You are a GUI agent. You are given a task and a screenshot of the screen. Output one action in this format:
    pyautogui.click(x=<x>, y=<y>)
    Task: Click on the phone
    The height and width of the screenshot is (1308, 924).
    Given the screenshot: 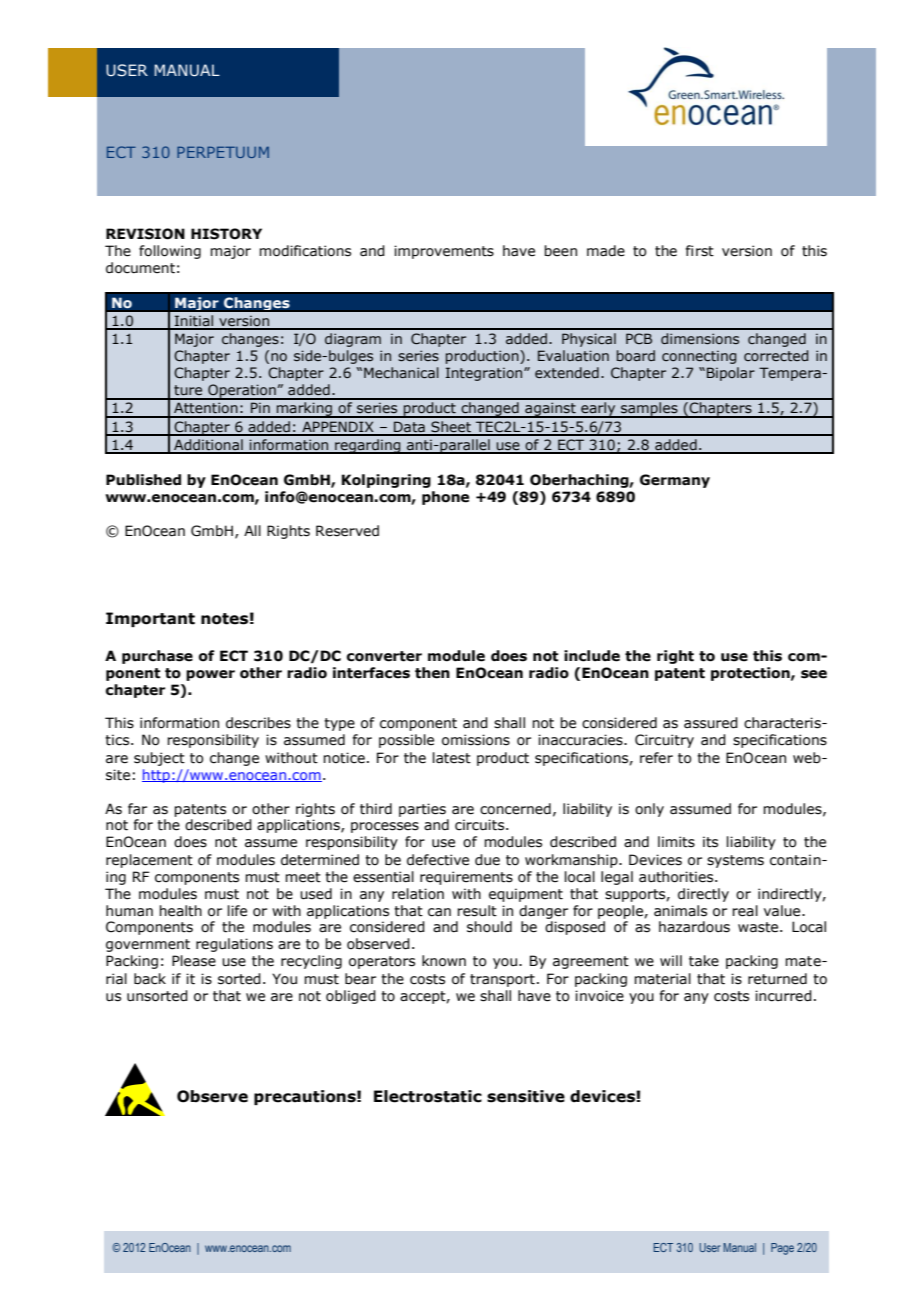 What is the action you would take?
    pyautogui.click(x=445, y=498)
